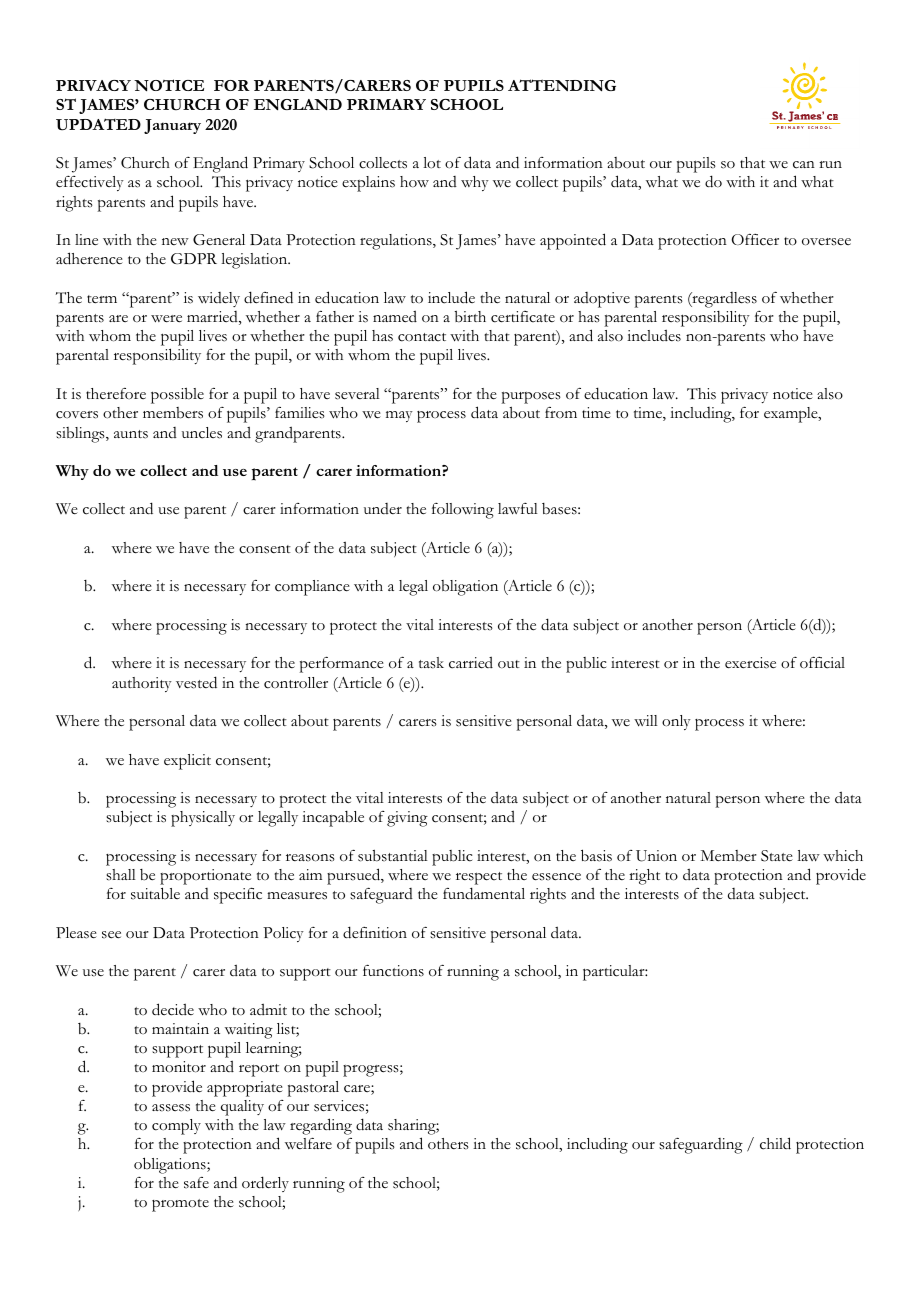 The height and width of the screenshot is (1309, 924). Describe the element at coordinates (750, 663) in the screenshot. I see `exercise` at that location.
